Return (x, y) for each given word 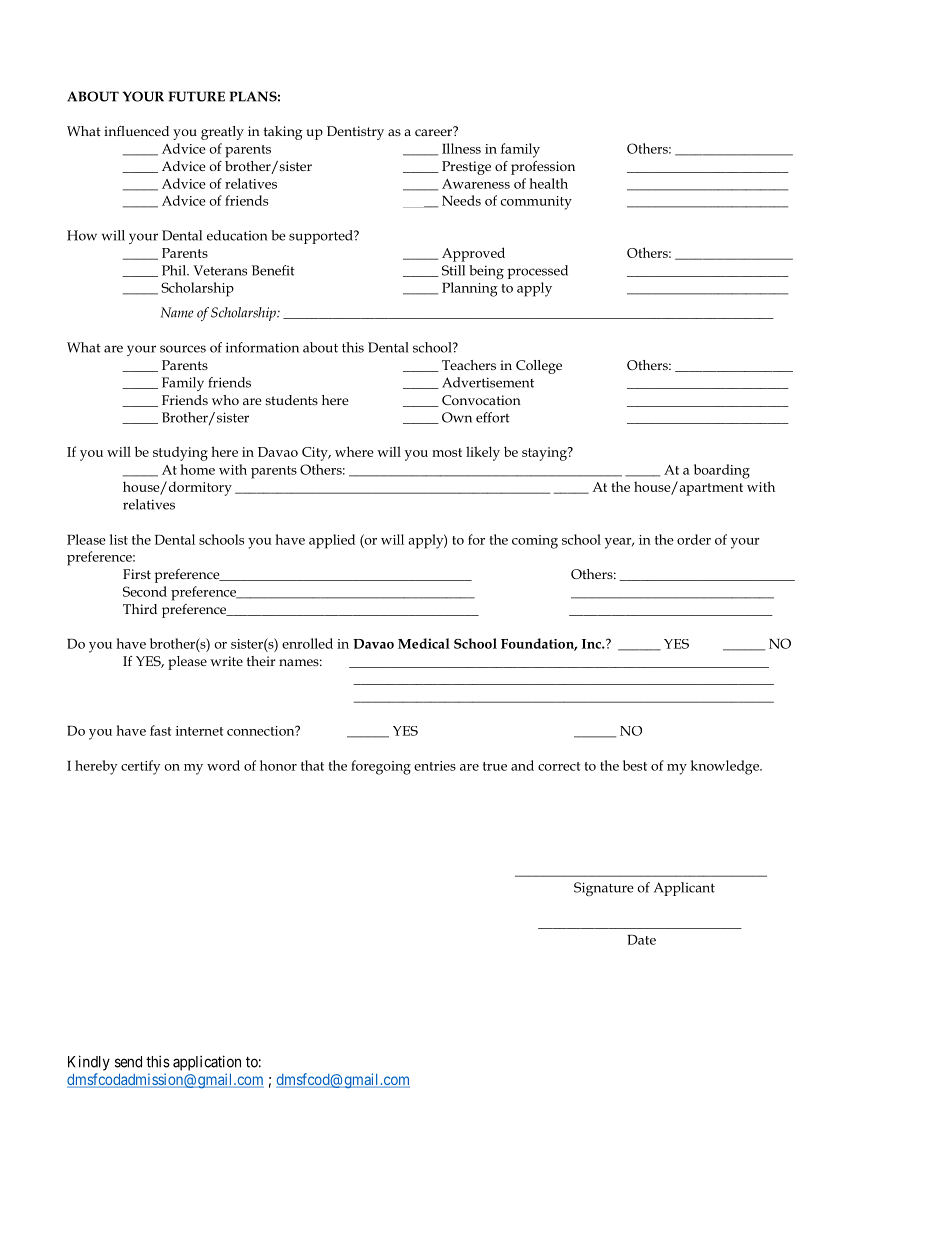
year (619, 543)
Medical (424, 643)
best (635, 765)
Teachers (469, 365)
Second (145, 591)
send (128, 1062)
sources (183, 349)
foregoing (381, 767)
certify (141, 767)
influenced (136, 131)
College (539, 367)
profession (543, 168)
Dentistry (355, 133)
